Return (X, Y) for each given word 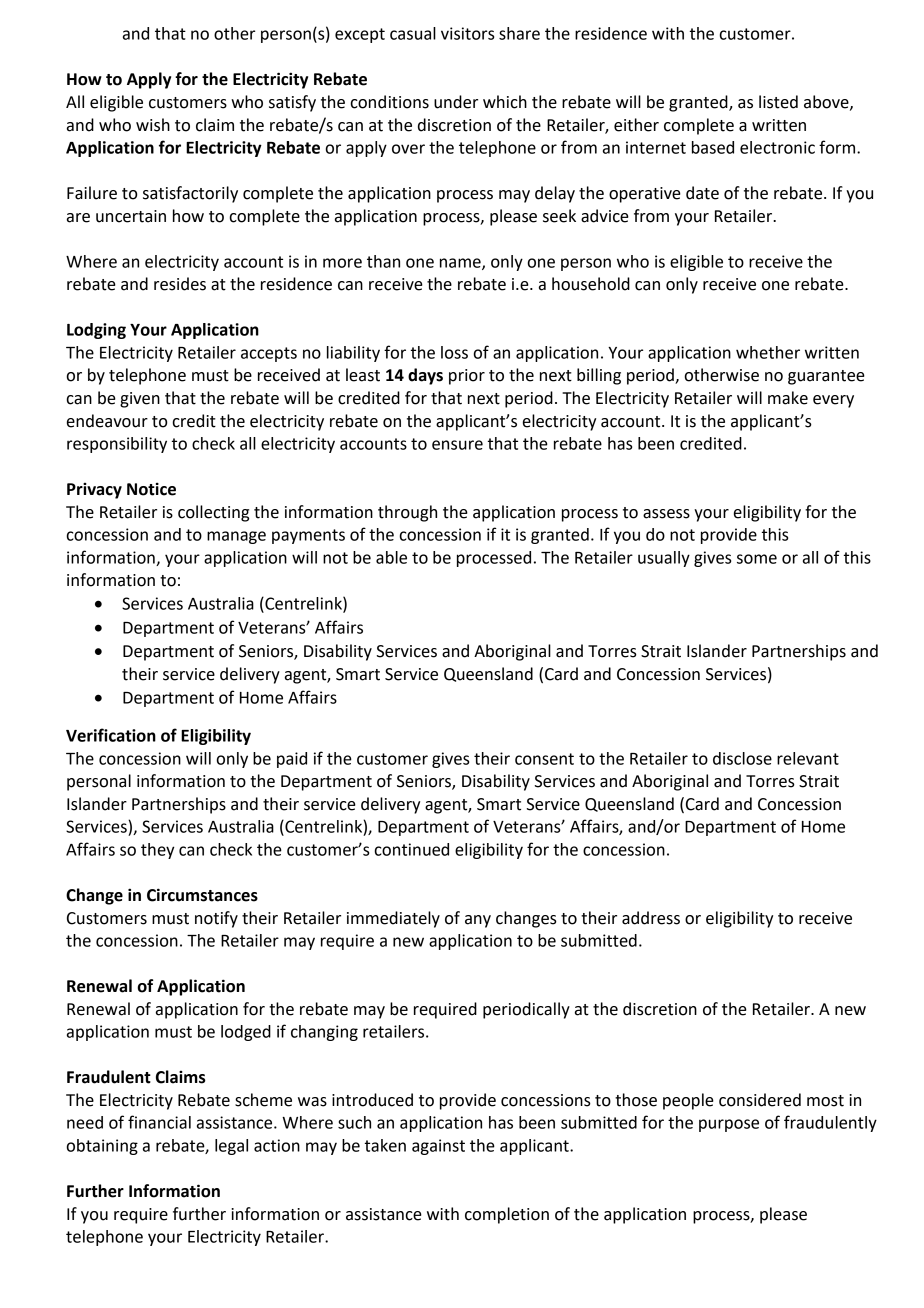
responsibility (117, 445)
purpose (729, 1125)
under (456, 102)
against (438, 1147)
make (788, 398)
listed (778, 102)
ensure (457, 445)
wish (153, 125)
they (157, 851)
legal (231, 1147)
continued (411, 849)
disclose (742, 758)
